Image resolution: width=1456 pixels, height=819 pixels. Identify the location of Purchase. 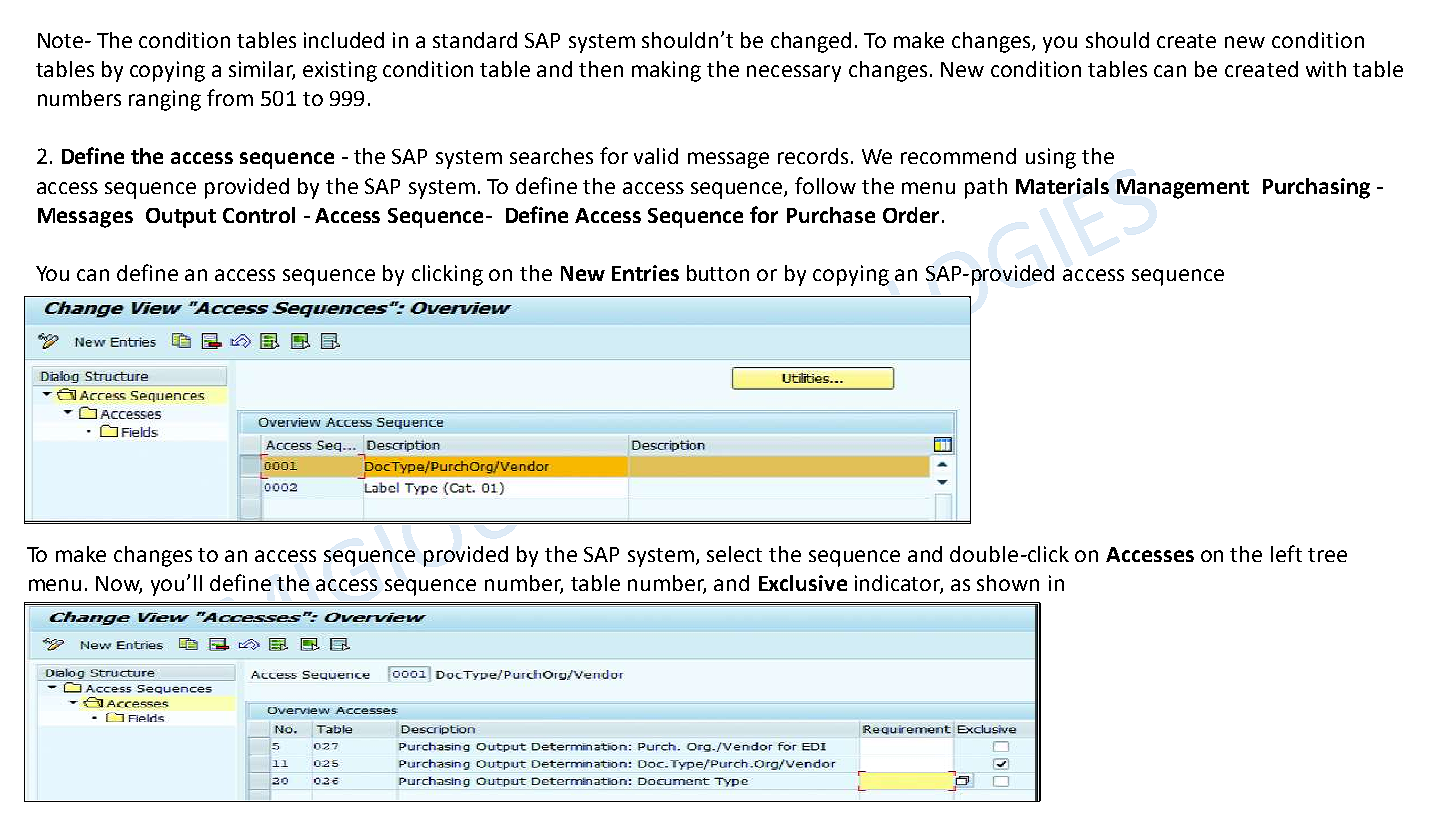
(831, 215).
